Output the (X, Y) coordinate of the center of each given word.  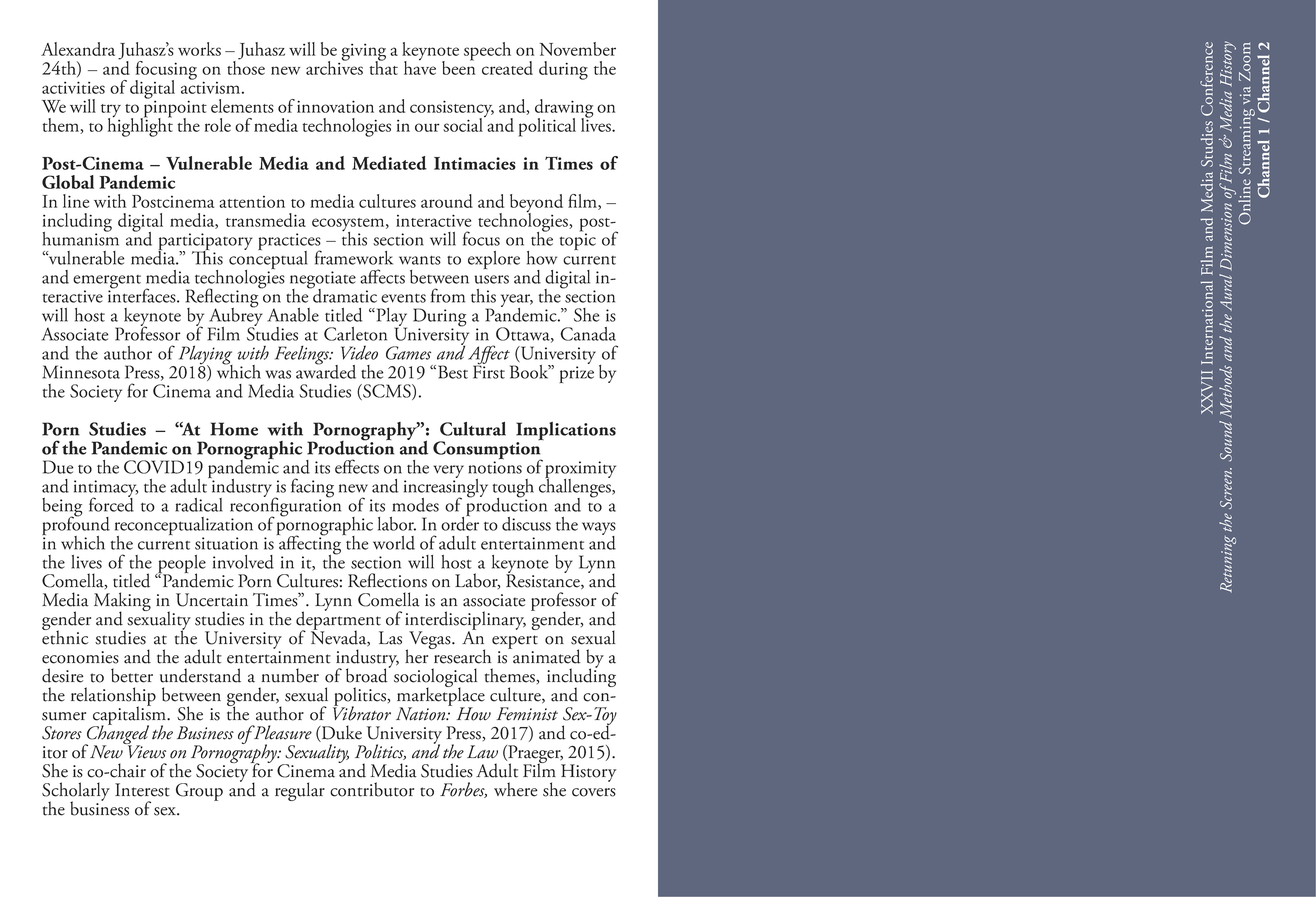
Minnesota (81, 372)
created (507, 68)
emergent (107, 283)
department (339, 621)
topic (578, 240)
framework (354, 257)
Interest (142, 790)
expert (515, 643)
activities (73, 87)
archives (334, 67)
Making (122, 603)
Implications (566, 432)
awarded (326, 370)
